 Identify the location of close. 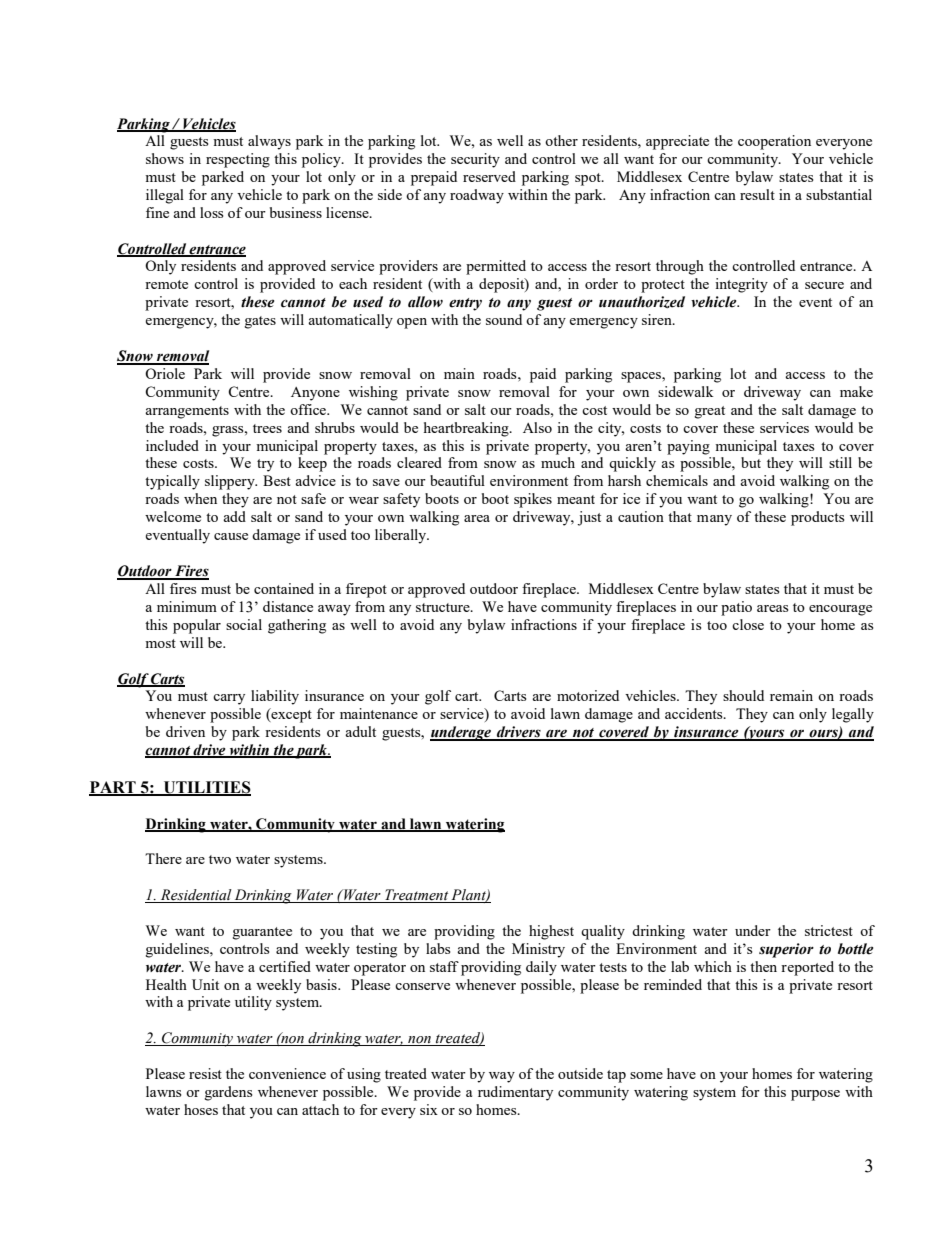
(748, 624).
